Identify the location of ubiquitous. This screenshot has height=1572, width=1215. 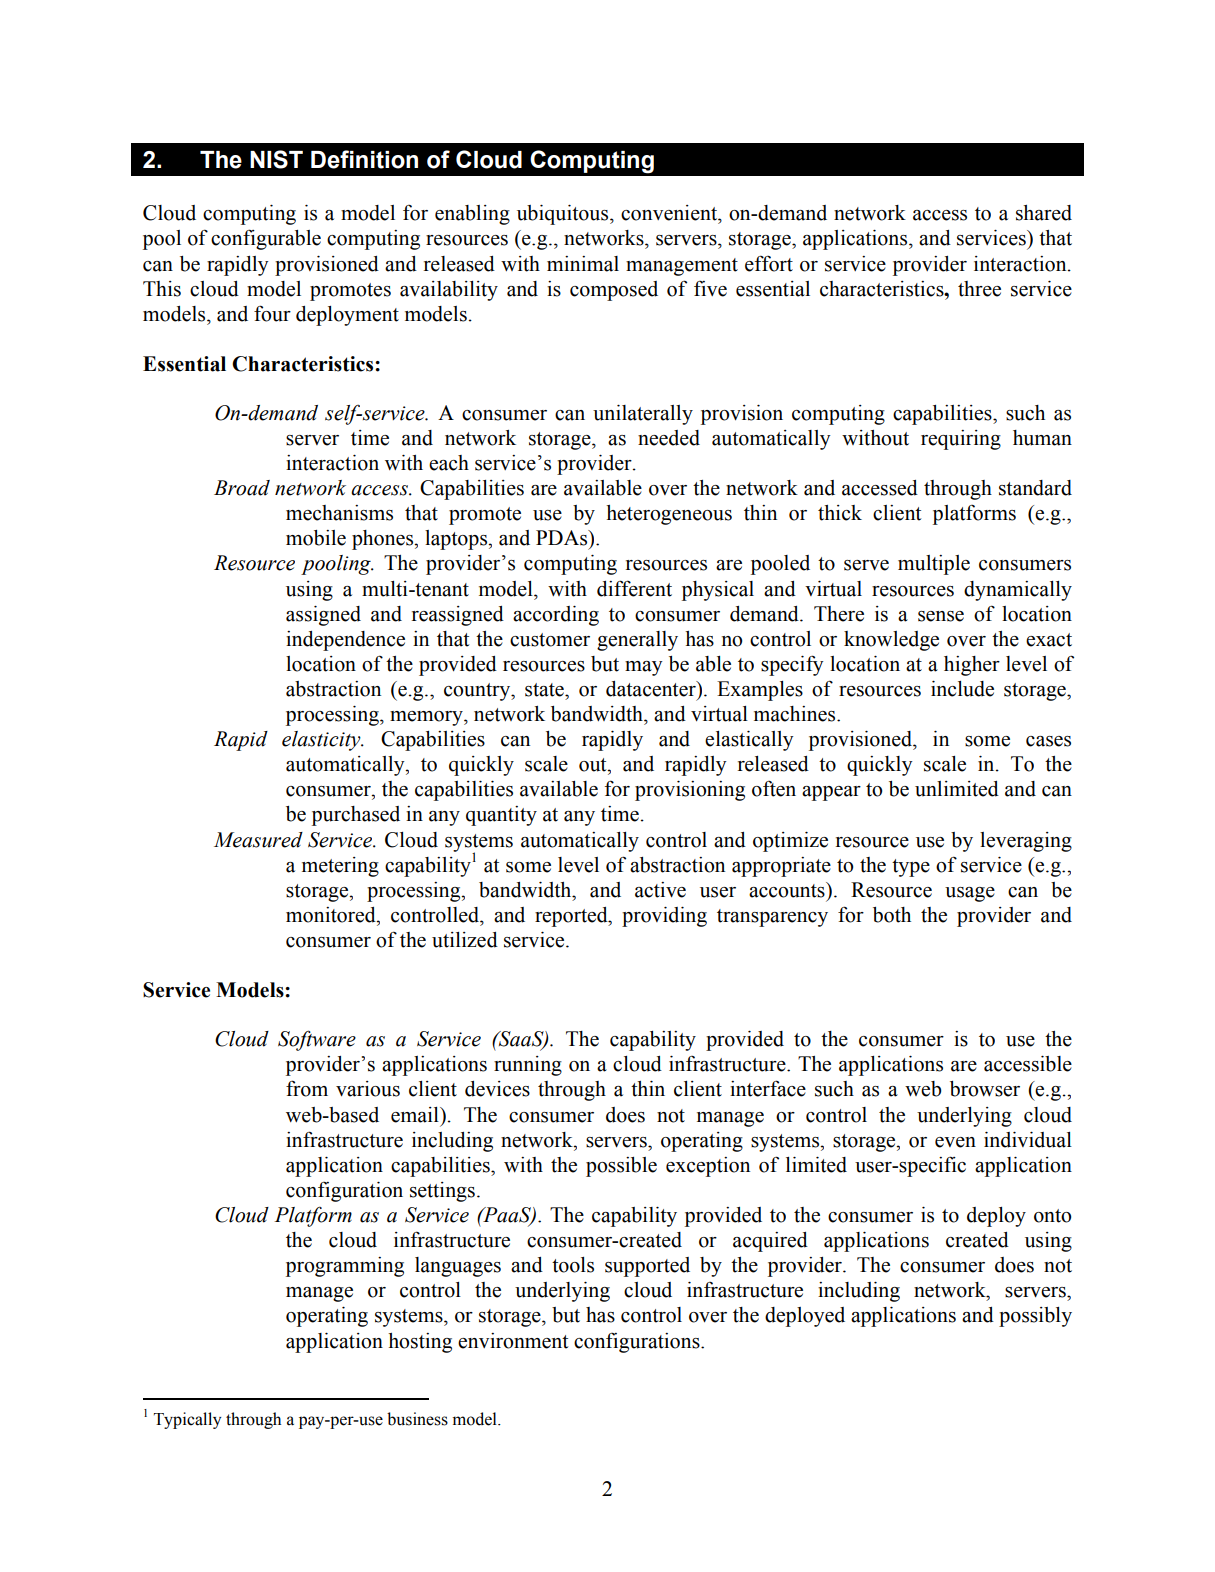
(564, 215).
